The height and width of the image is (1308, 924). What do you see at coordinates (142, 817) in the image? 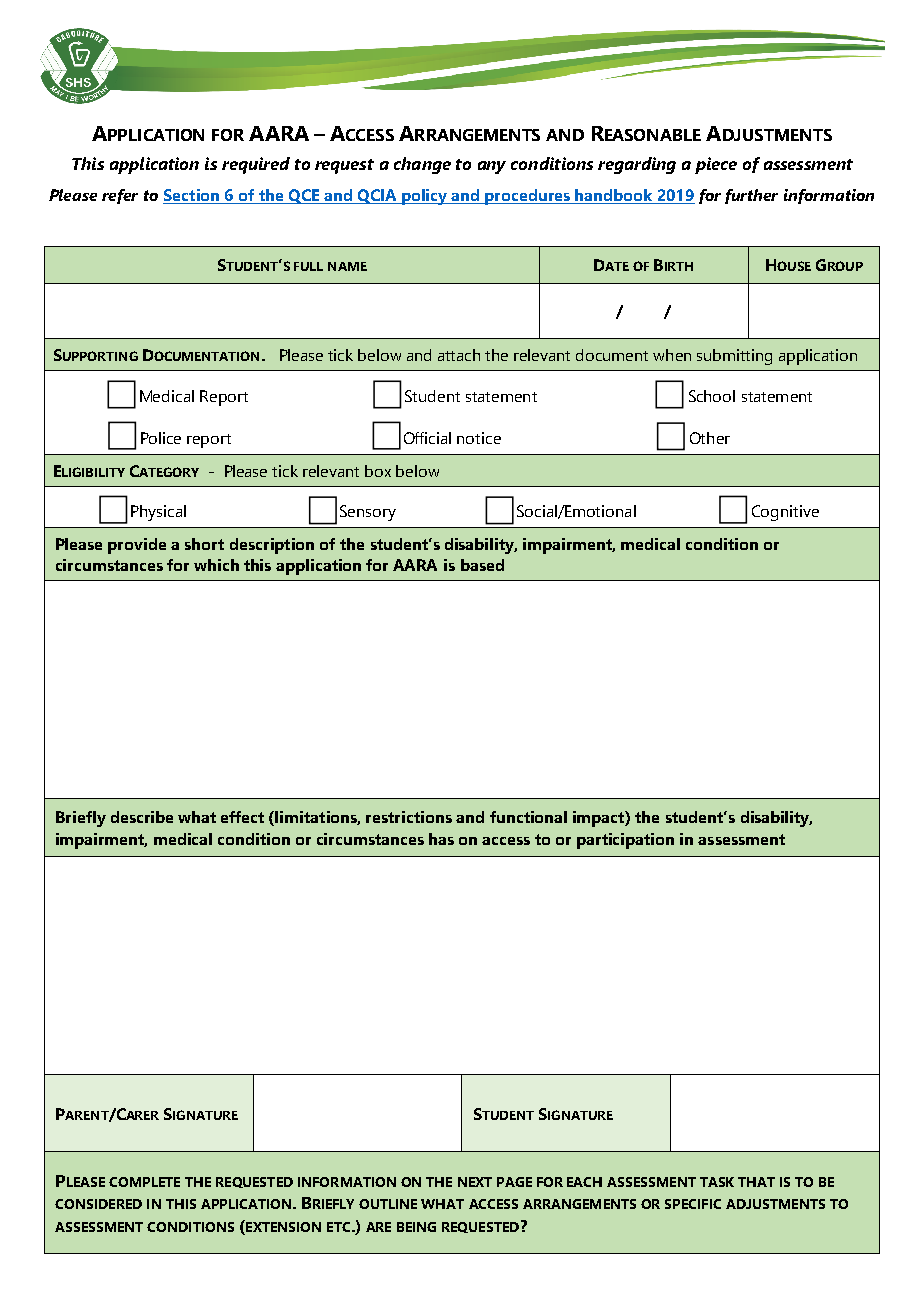
I see `describe` at bounding box center [142, 817].
